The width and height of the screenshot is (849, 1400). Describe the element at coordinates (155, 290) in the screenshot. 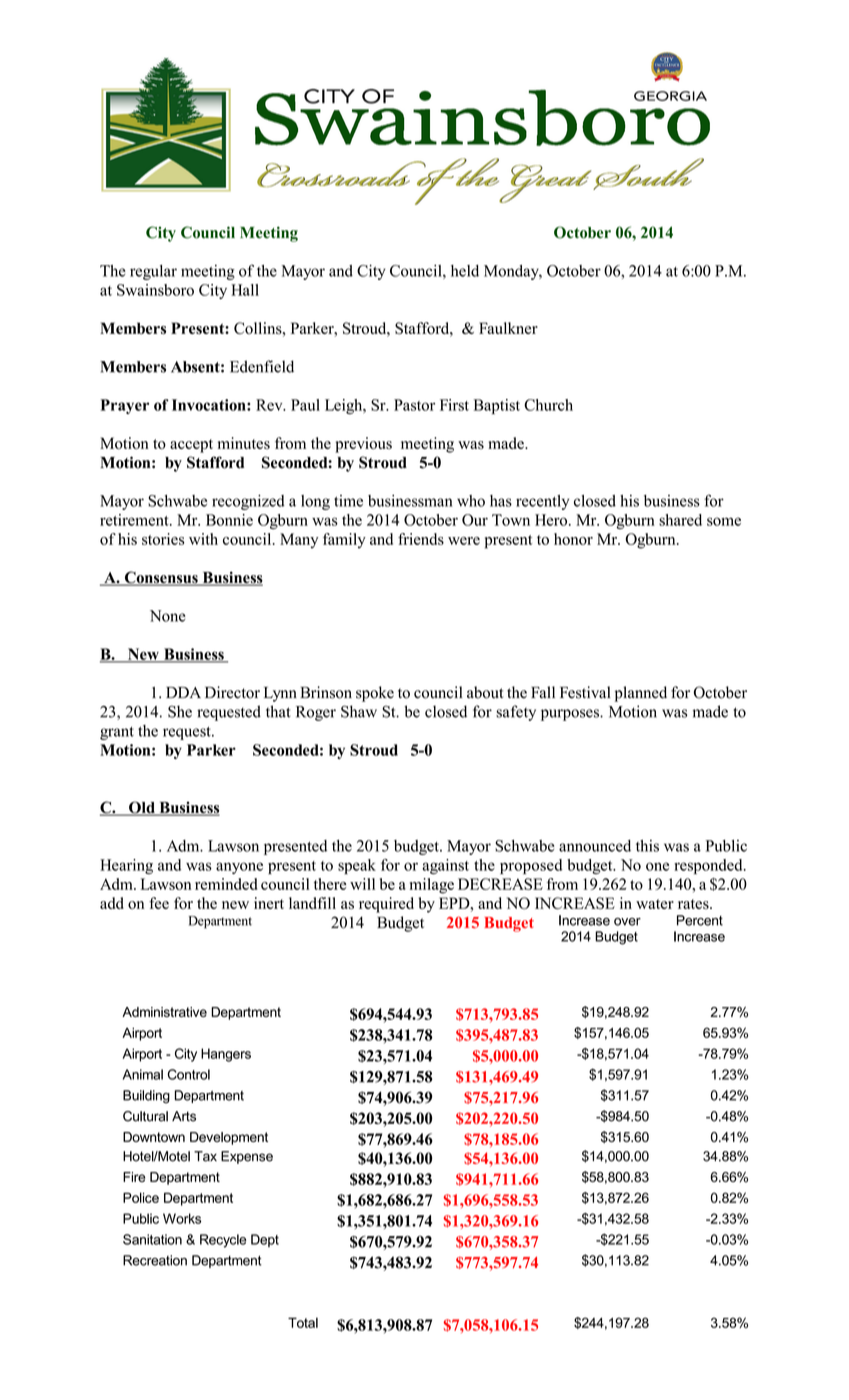

I see `Swainsboro` at that location.
